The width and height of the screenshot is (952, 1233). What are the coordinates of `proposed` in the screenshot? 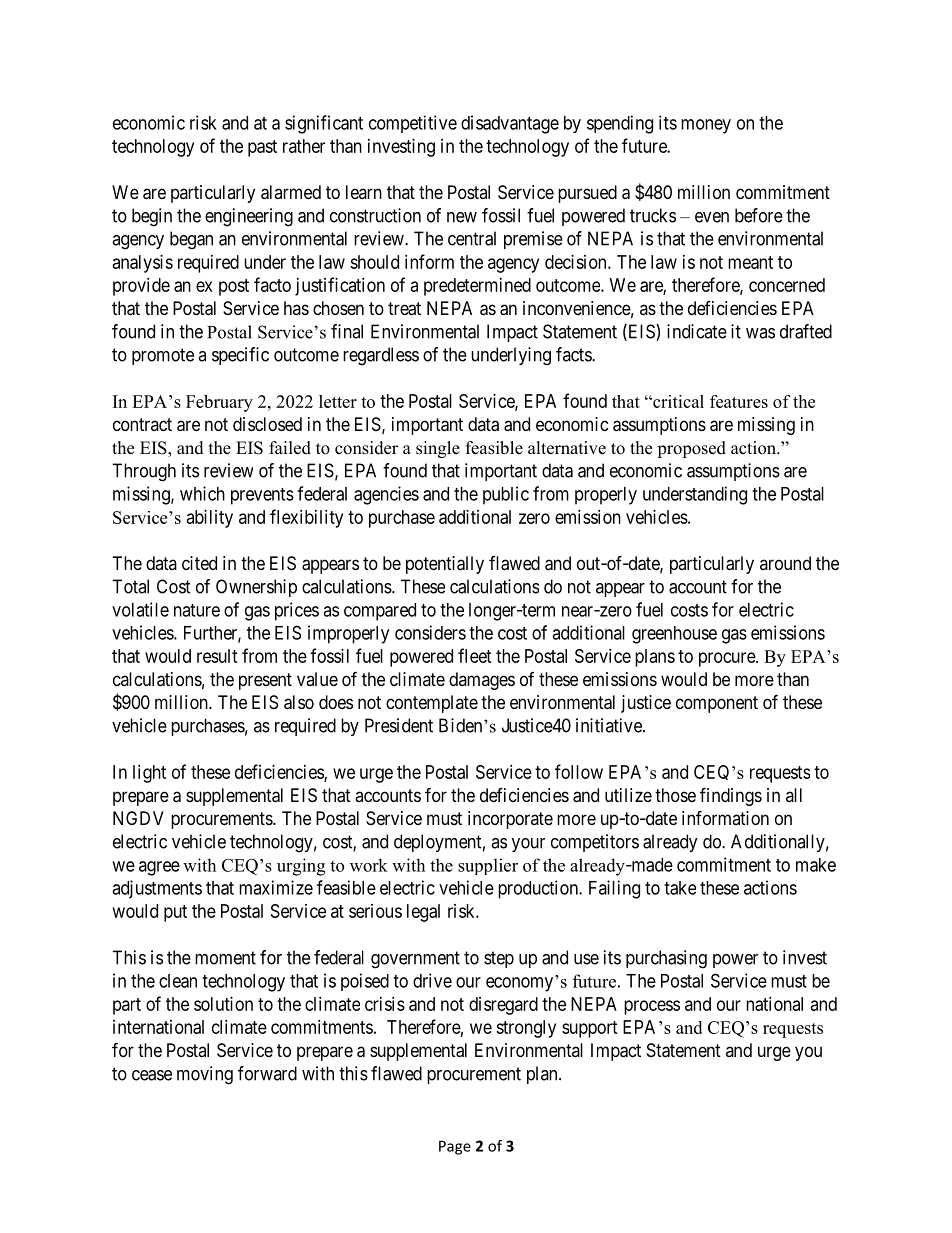 It's located at (691, 449).
